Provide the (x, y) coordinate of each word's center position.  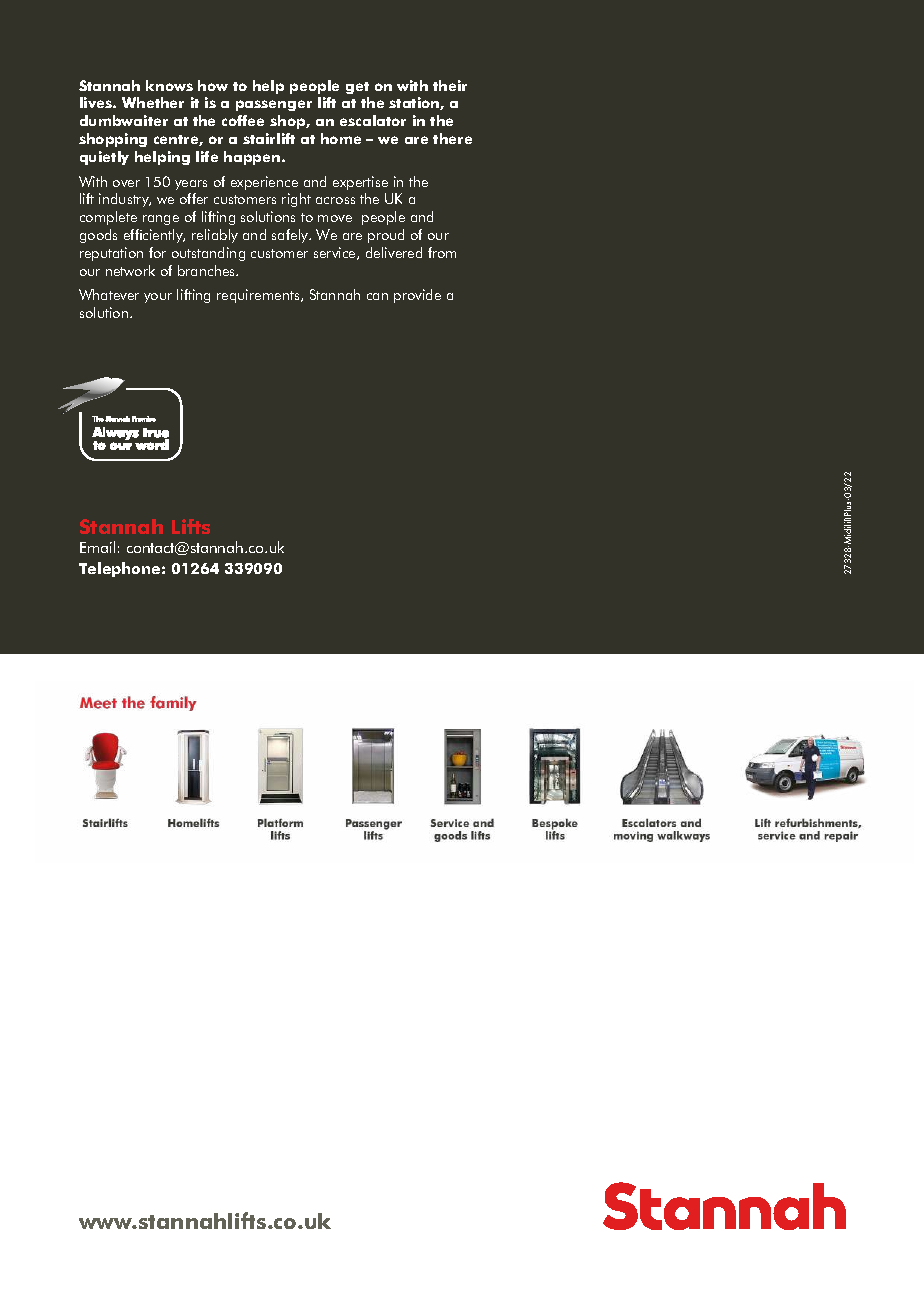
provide (417, 296)
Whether (153, 102)
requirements (259, 296)
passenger (274, 105)
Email (97, 547)
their (450, 85)
